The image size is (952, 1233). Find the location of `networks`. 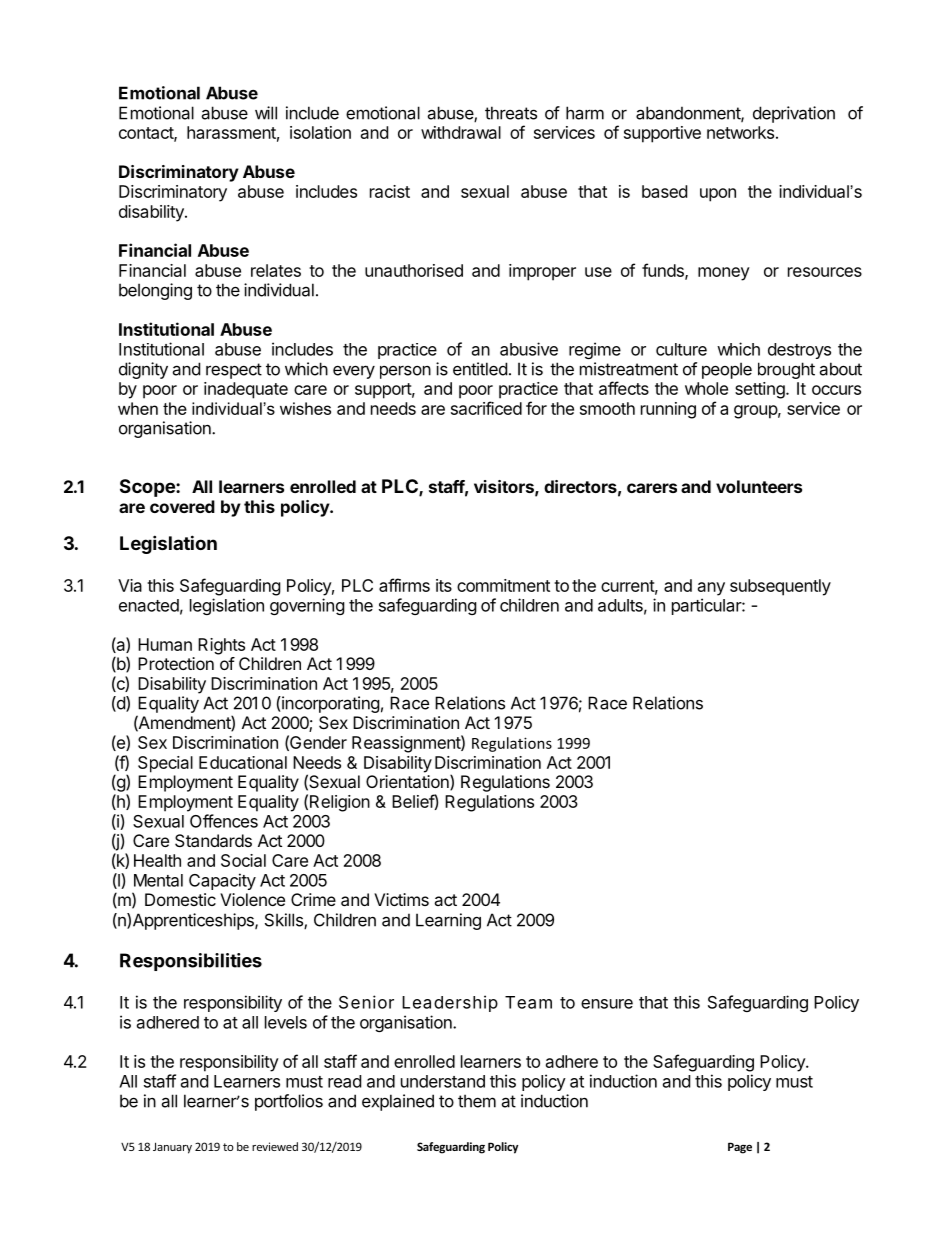

networks is located at coordinates (740, 132).
